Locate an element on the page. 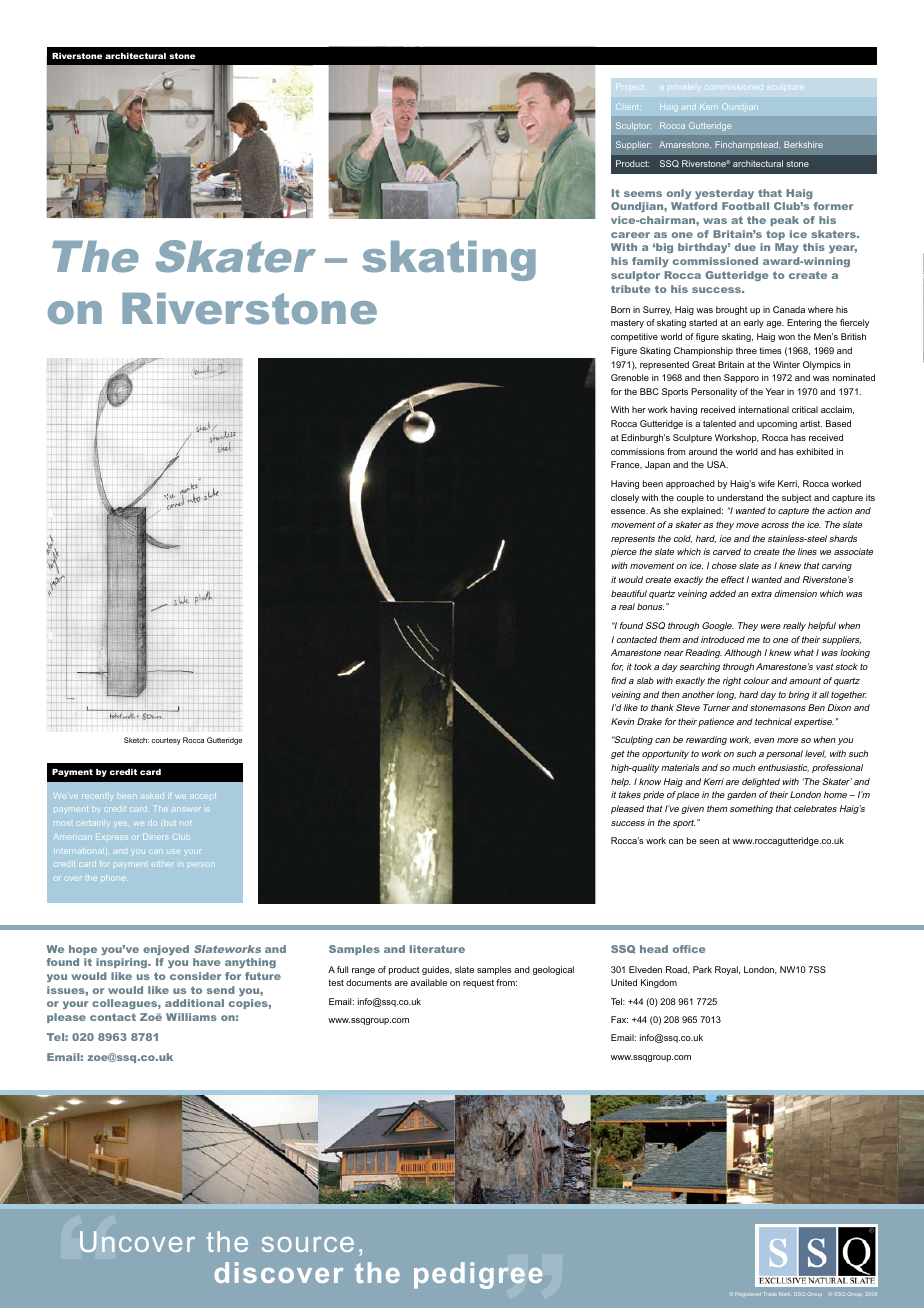 The height and width of the image is (1308, 924). pedigree is located at coordinates (478, 1275).
